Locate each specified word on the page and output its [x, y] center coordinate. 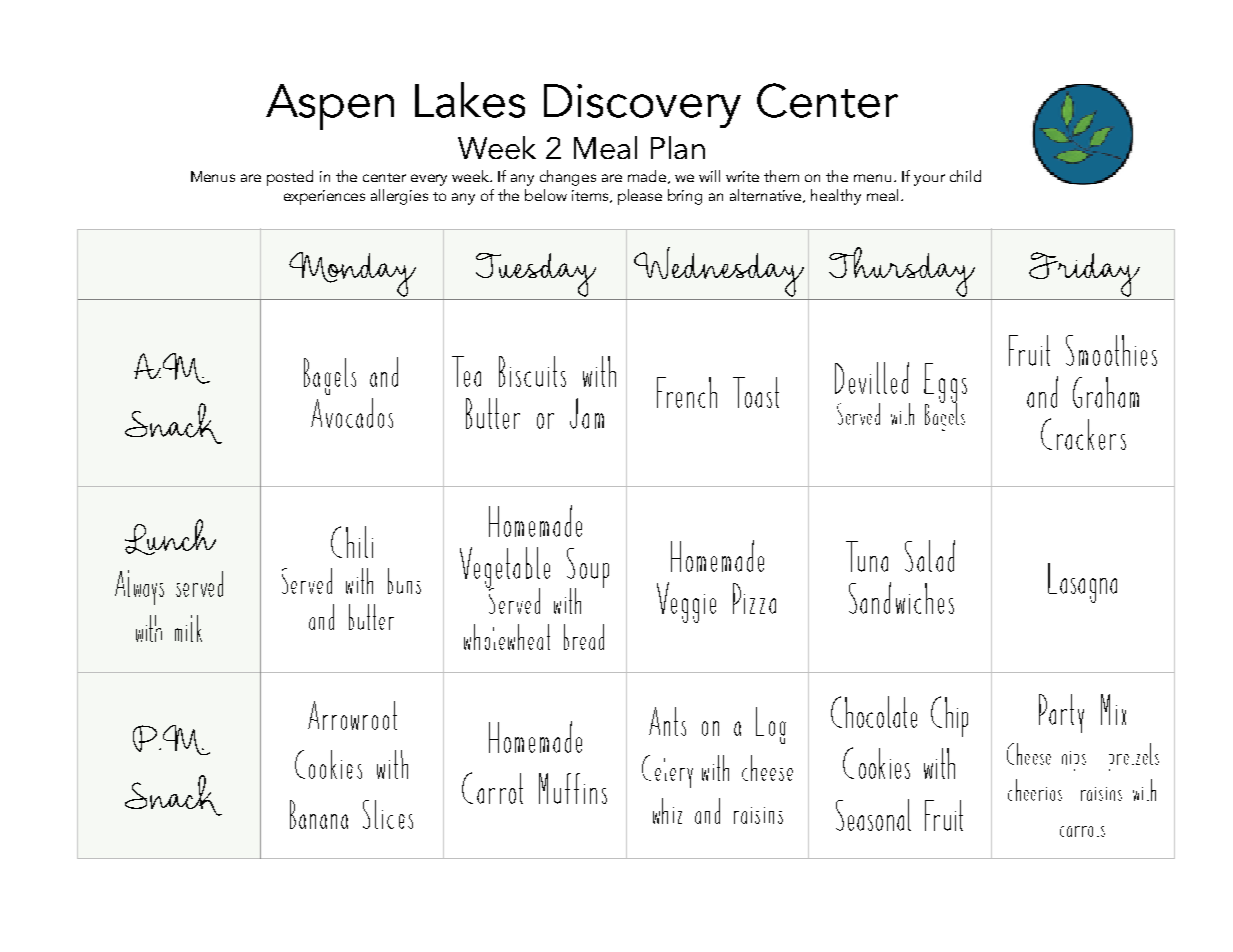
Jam [587, 413]
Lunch [170, 537]
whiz [667, 811]
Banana [319, 814]
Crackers [1083, 434]
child [965, 176]
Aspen [330, 107]
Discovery [642, 106]
